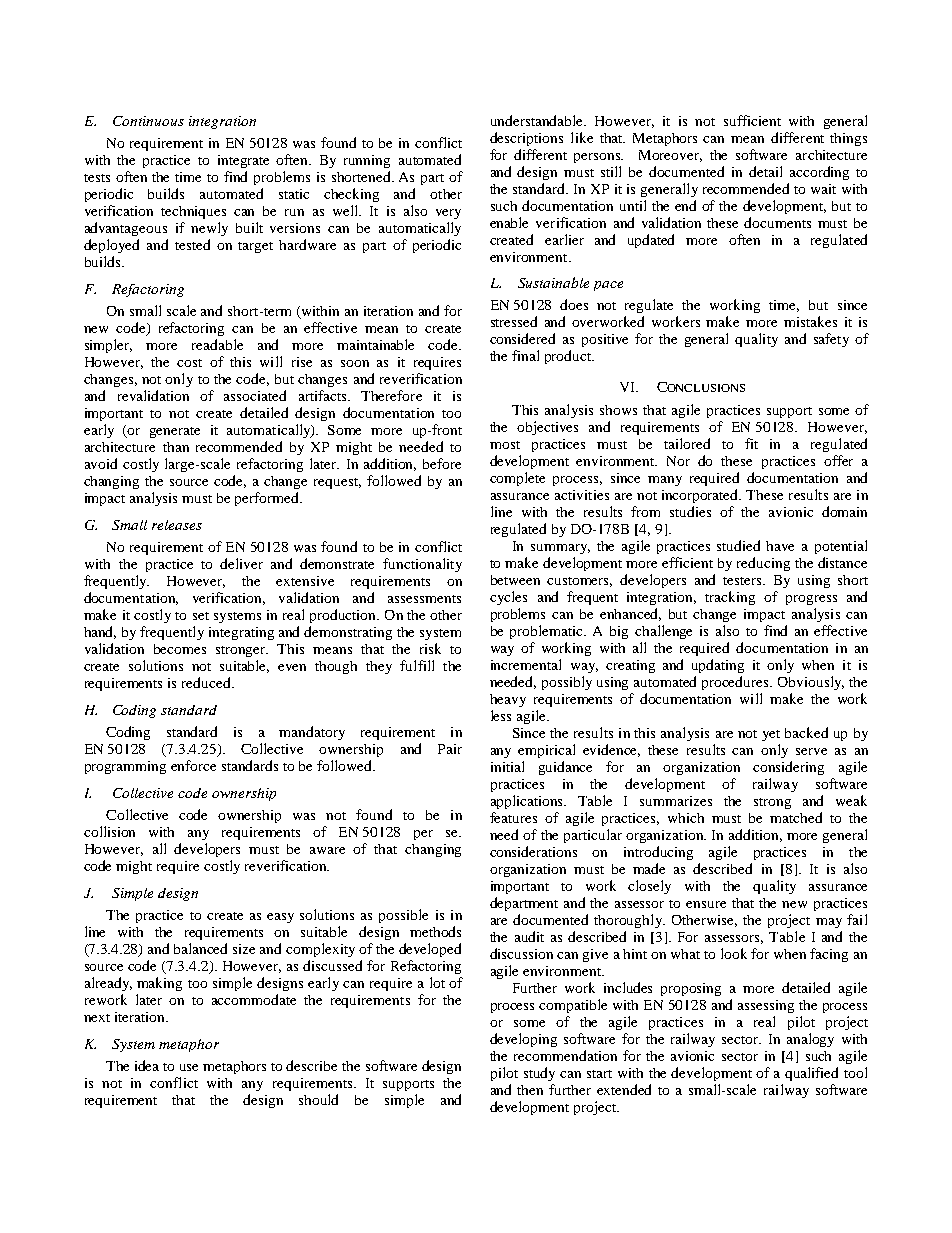  Describe the element at coordinates (508, 598) in the document. I see `cycles` at that location.
